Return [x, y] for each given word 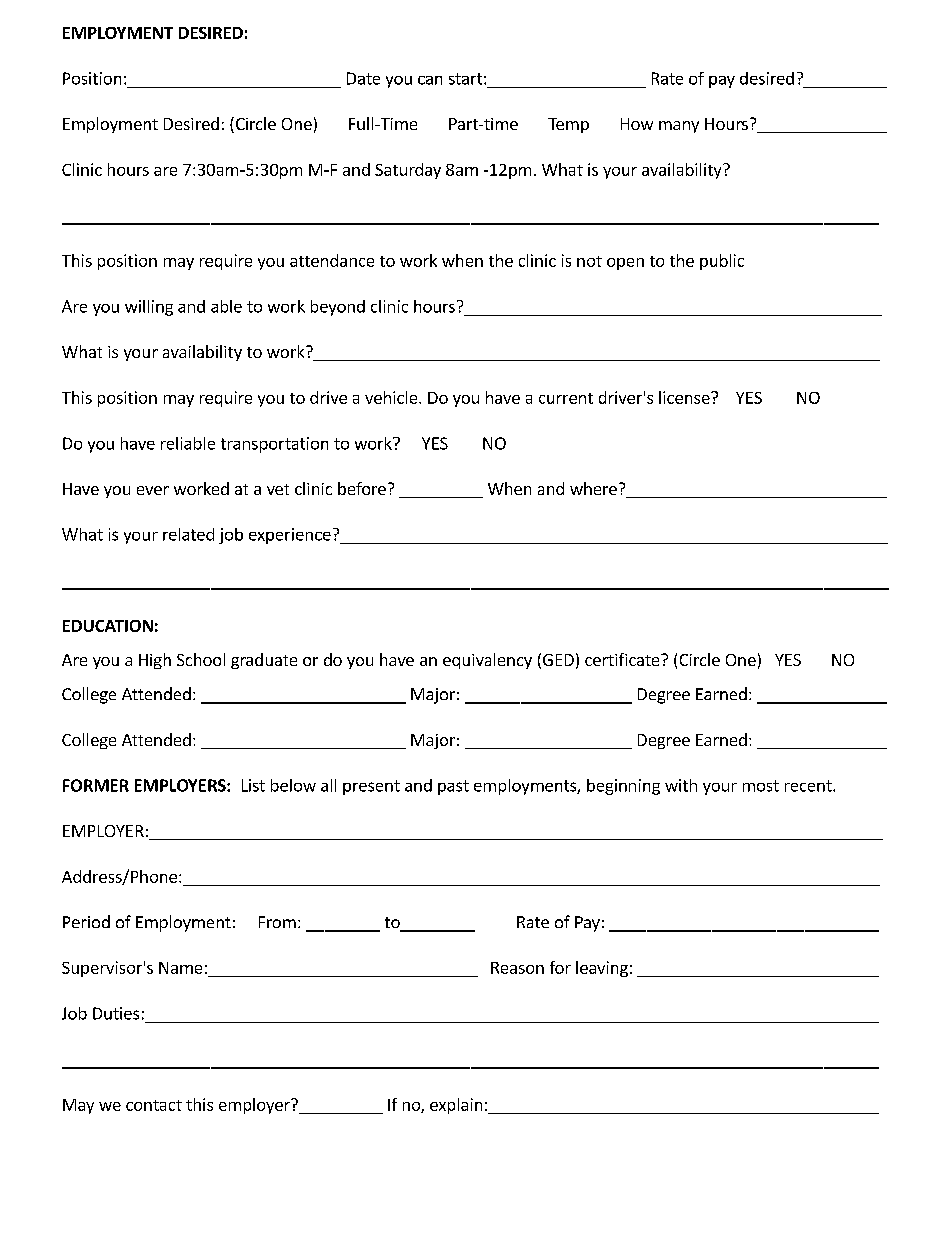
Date [363, 78]
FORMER [96, 785]
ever [153, 490]
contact [154, 1105]
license [685, 397]
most [761, 786]
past [453, 787]
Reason [517, 968]
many [679, 127]
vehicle [392, 397]
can [430, 80]
